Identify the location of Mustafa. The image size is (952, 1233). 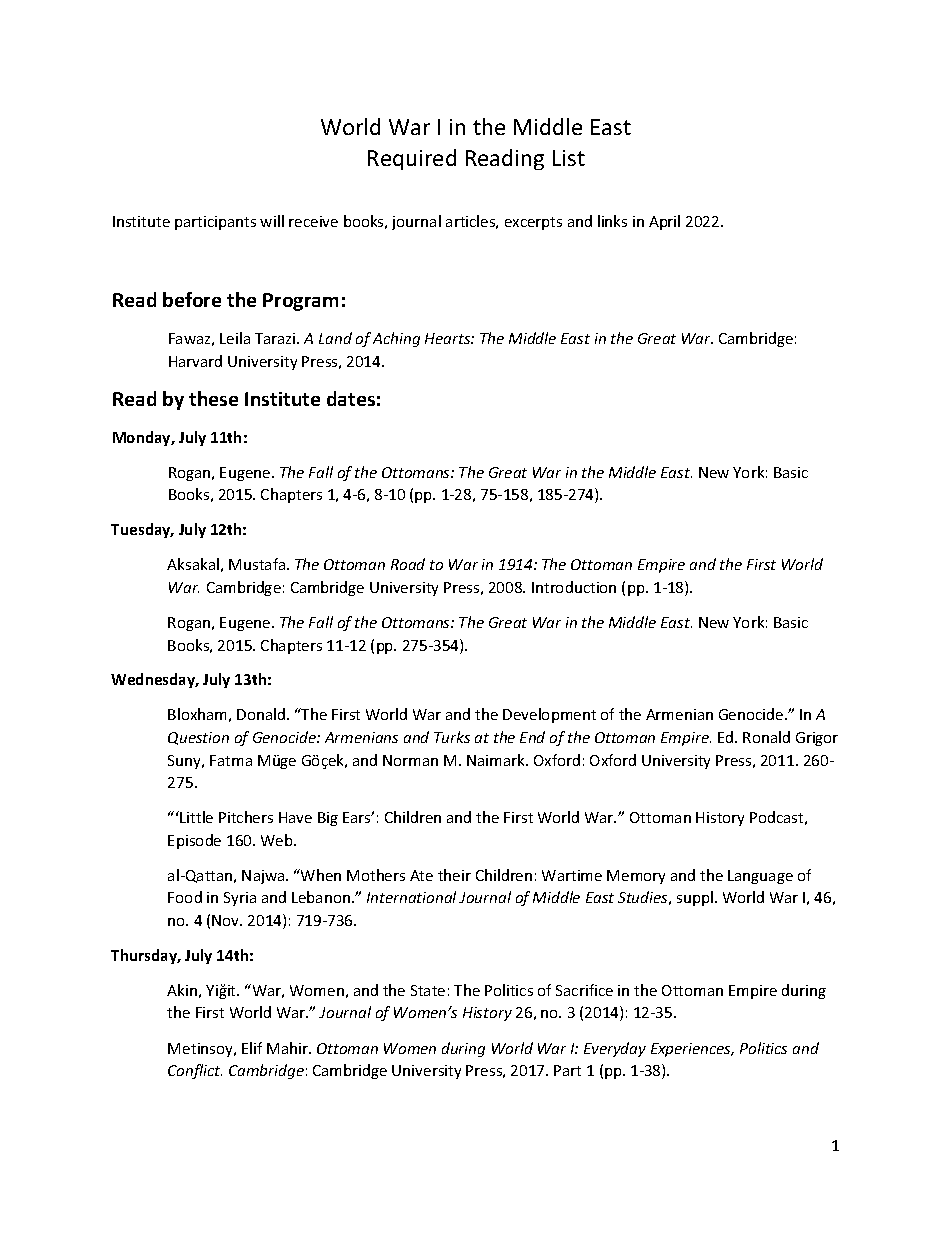
(258, 564).
